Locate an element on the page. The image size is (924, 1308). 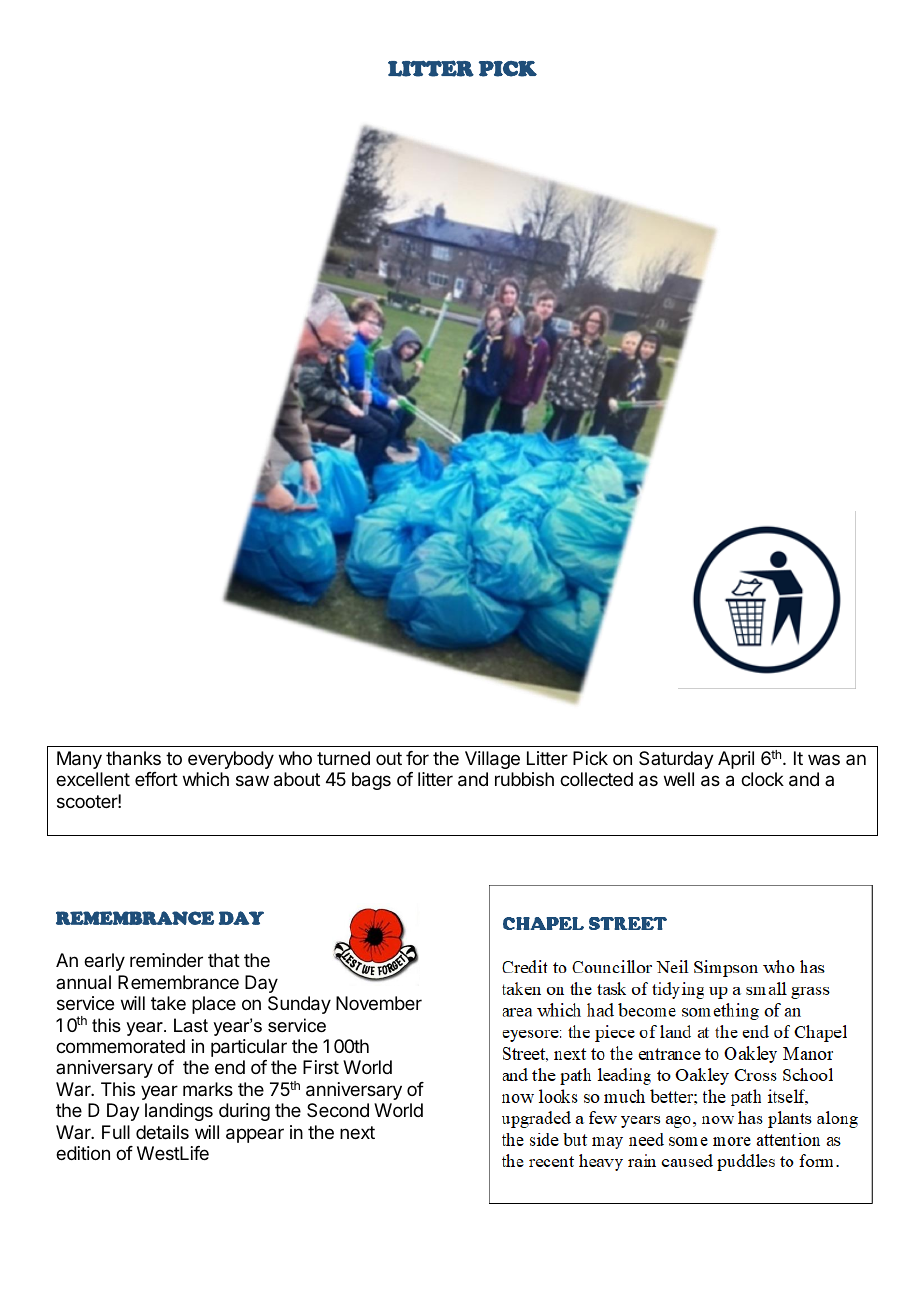
First is located at coordinates (321, 1067).
